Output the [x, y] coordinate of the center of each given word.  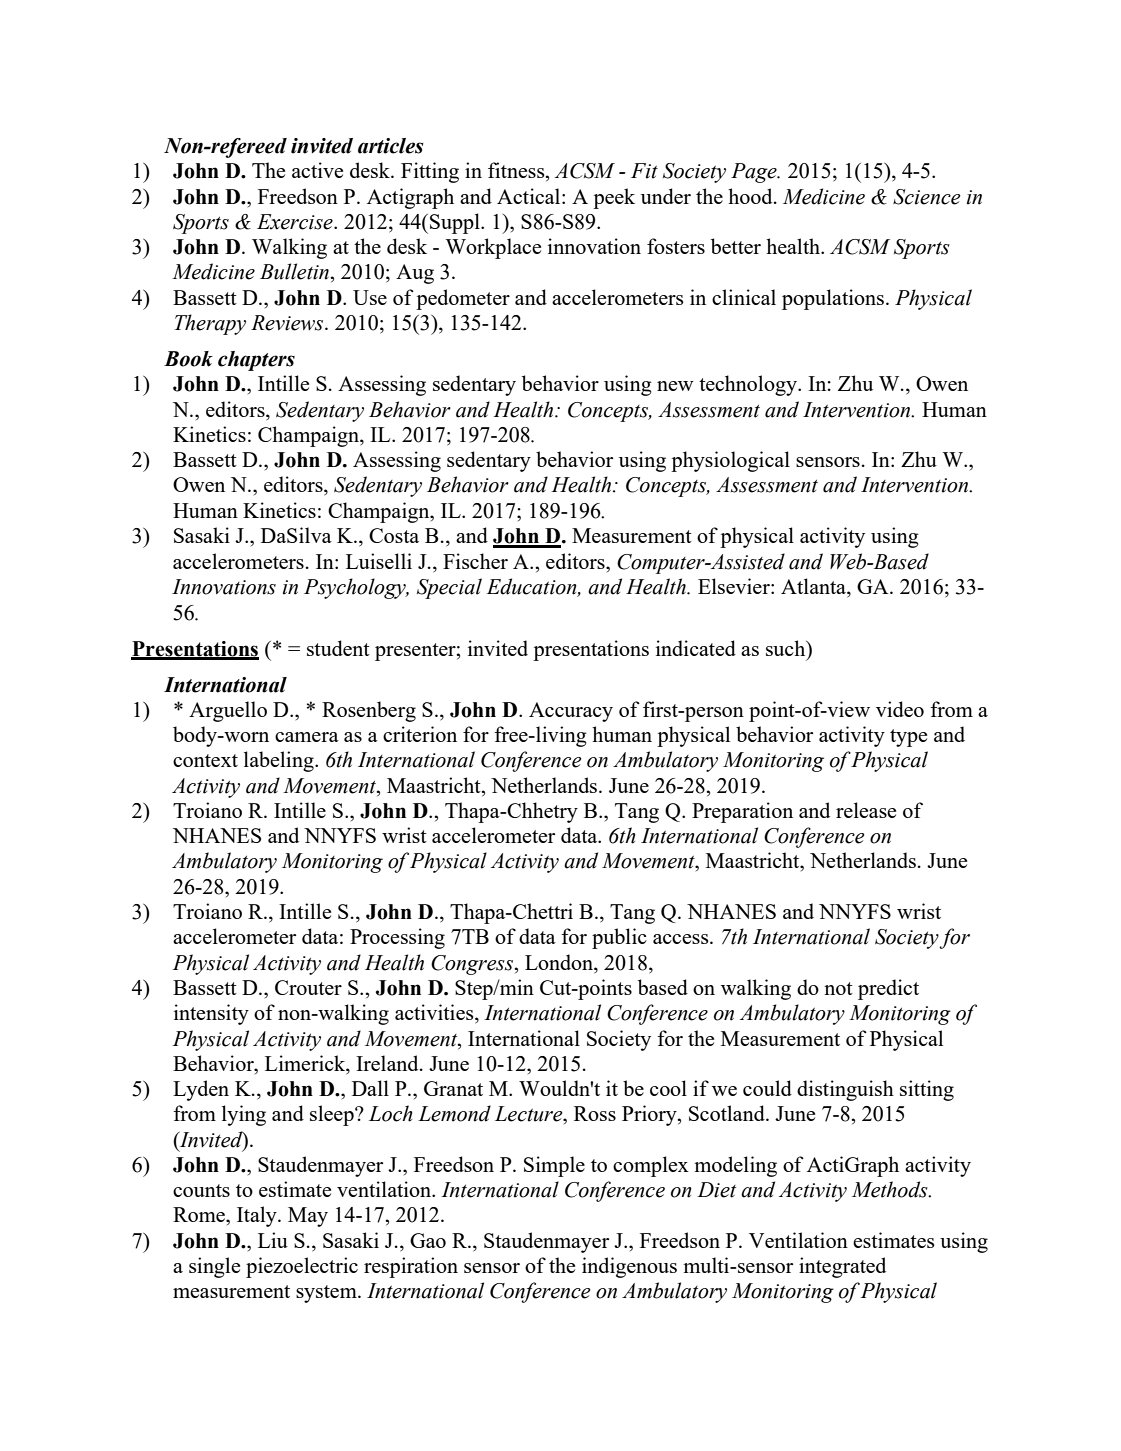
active [317, 170]
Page [755, 173]
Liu [273, 1240]
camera [307, 737]
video [900, 709]
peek [614, 198]
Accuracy [571, 712]
